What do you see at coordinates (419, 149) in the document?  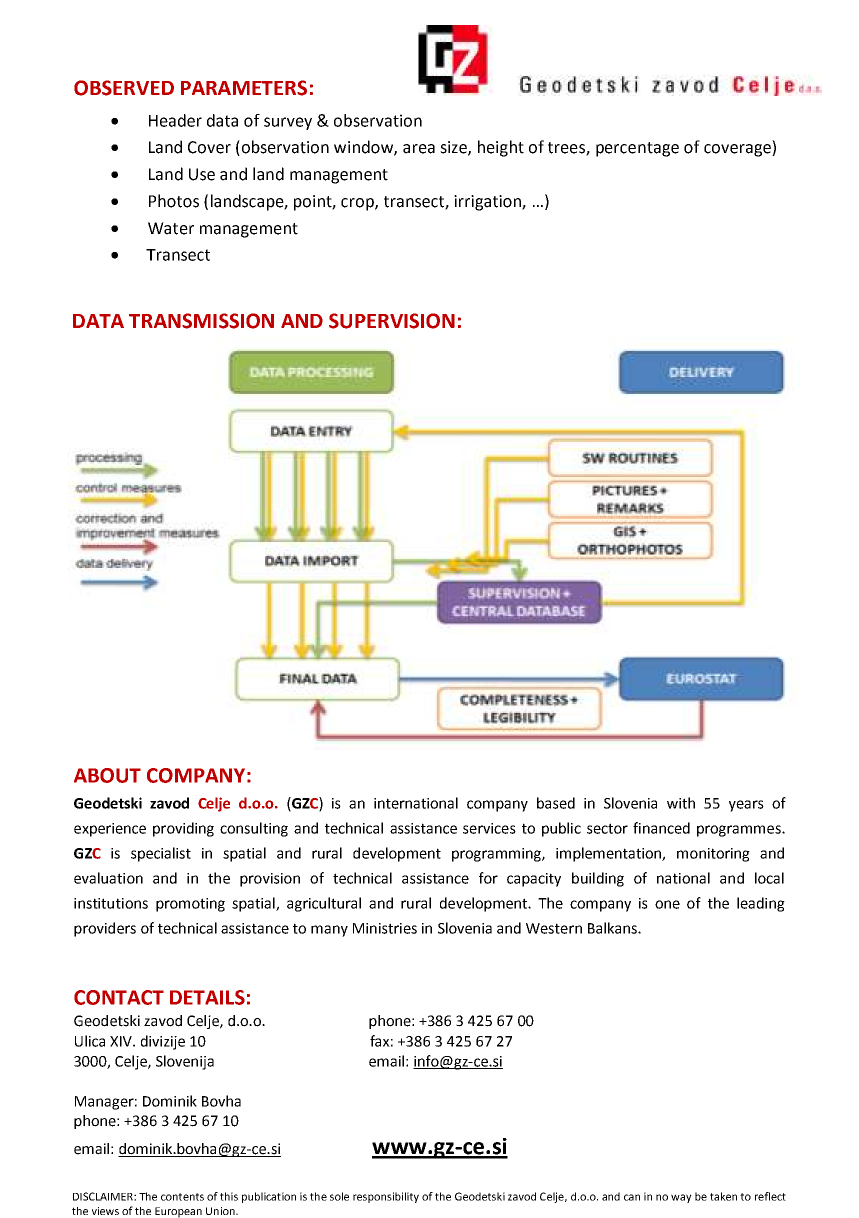 I see `area` at bounding box center [419, 149].
